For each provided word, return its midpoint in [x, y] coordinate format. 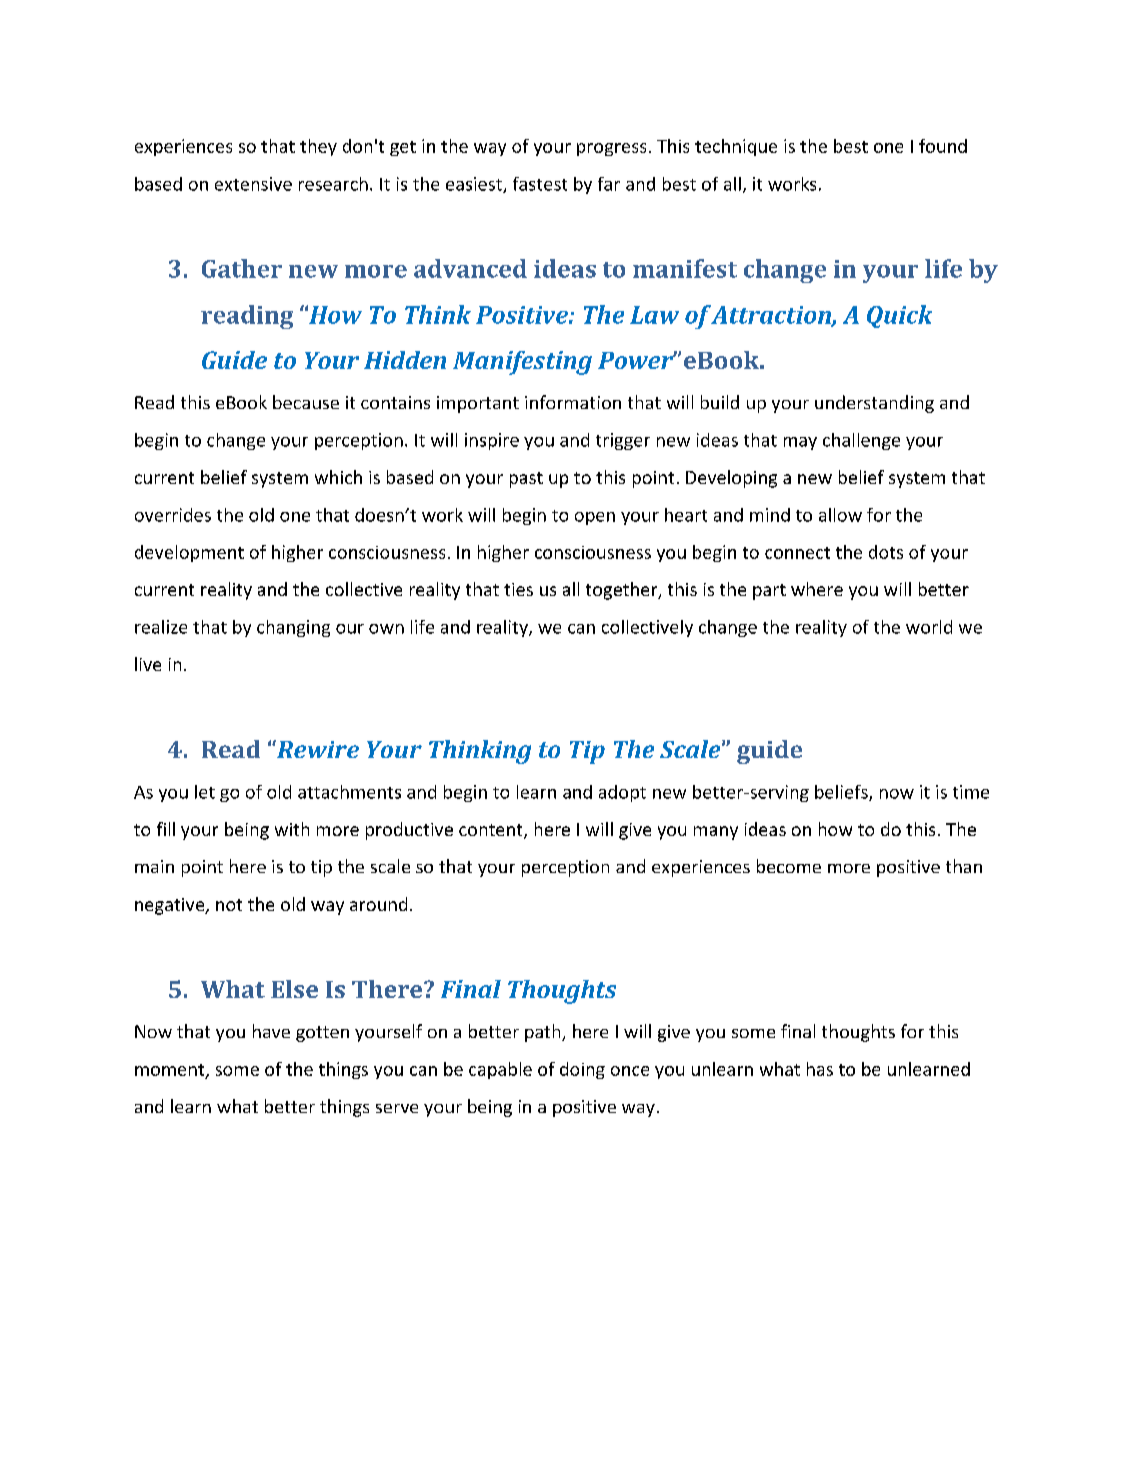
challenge [861, 441]
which [338, 477]
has [820, 1069]
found [943, 146]
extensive [253, 184]
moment [171, 1071]
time [971, 792]
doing [582, 1070]
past [526, 480]
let [205, 792]
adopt [622, 793]
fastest [540, 184]
